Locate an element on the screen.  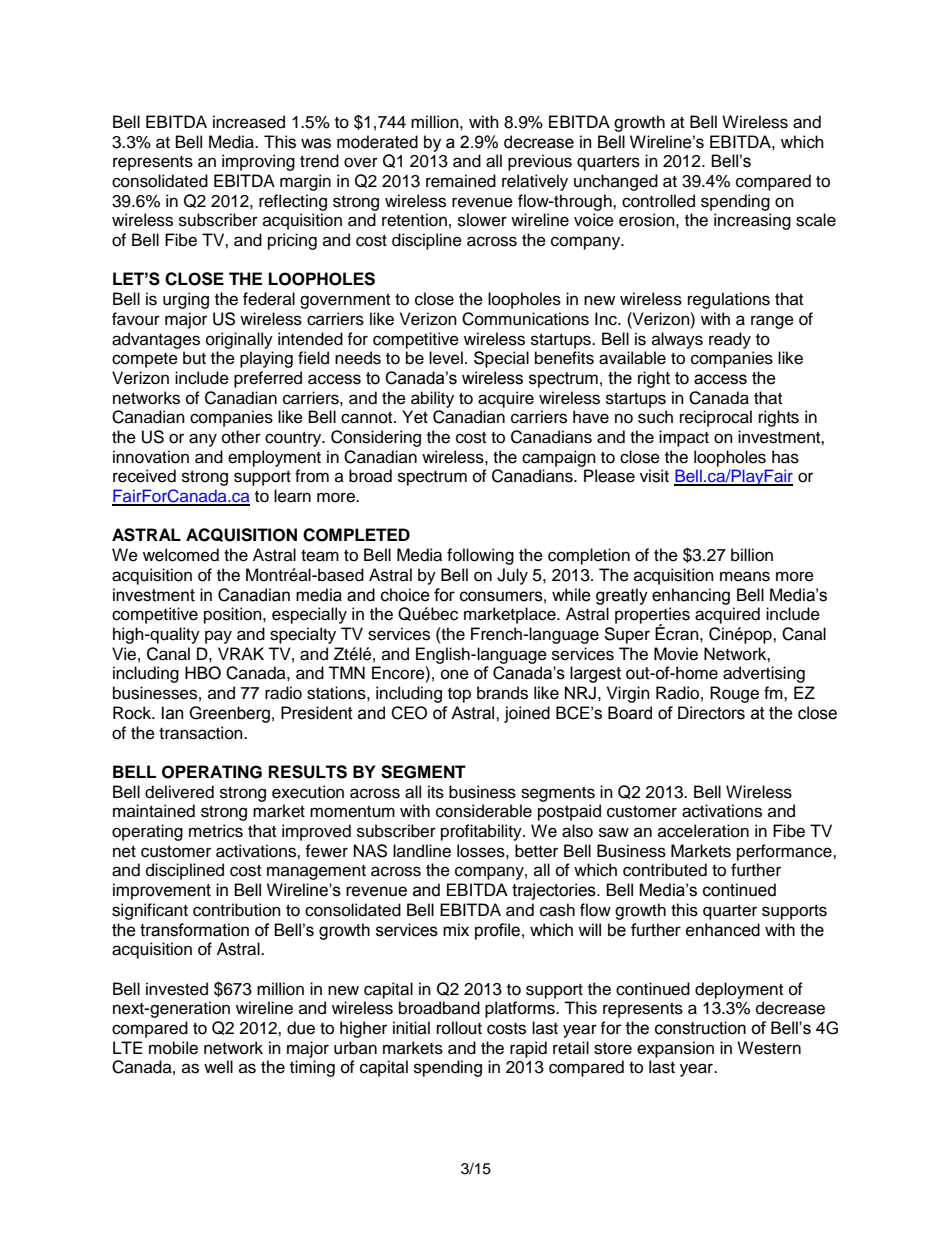
originally is located at coordinates (239, 340).
